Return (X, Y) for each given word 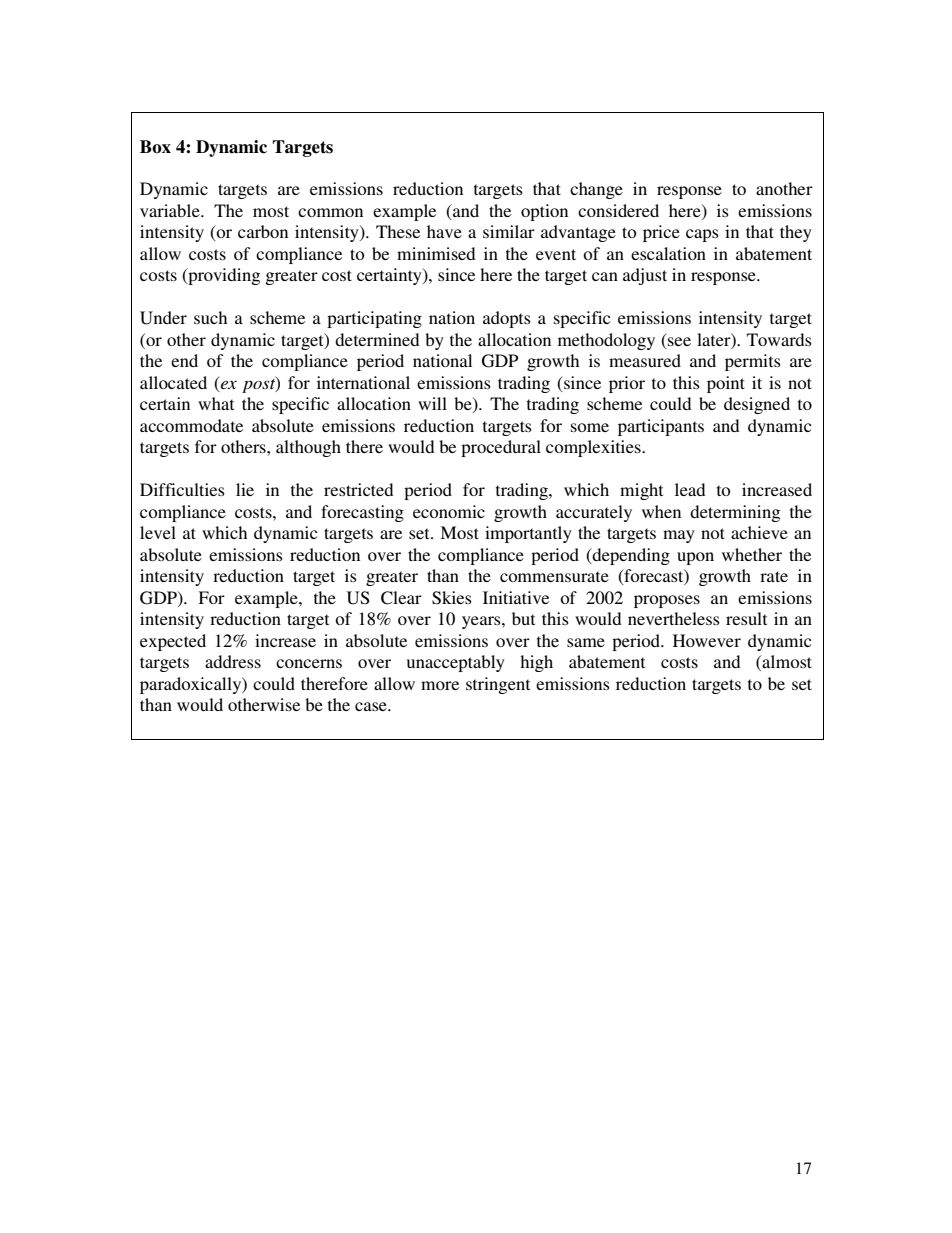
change (596, 190)
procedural (501, 448)
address (233, 661)
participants (661, 427)
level (158, 532)
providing (223, 276)
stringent (498, 685)
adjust (645, 276)
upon (695, 558)
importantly (528, 534)
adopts (507, 319)
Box (155, 146)
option (544, 212)
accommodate (191, 425)
